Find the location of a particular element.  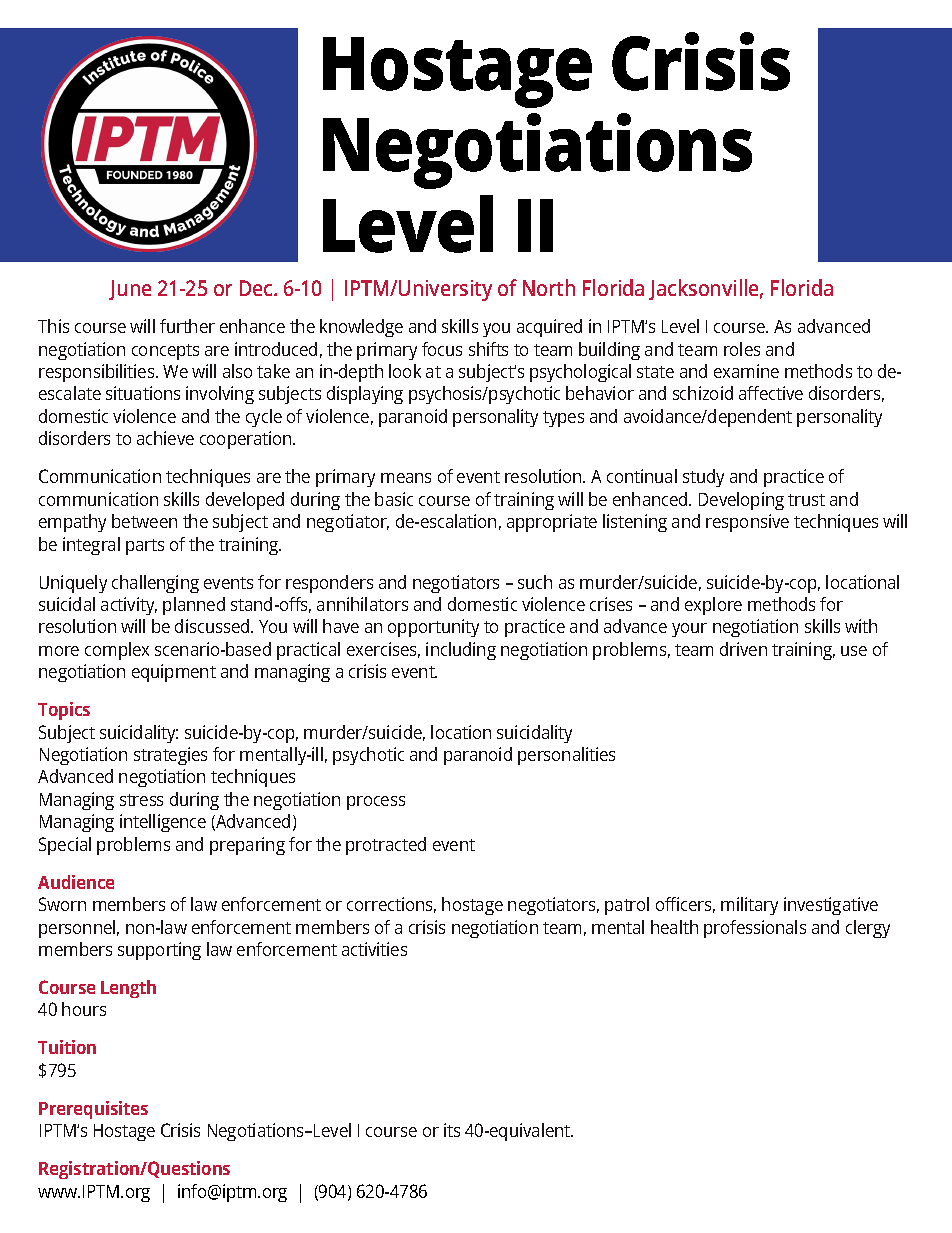

including is located at coordinates (461, 651).
